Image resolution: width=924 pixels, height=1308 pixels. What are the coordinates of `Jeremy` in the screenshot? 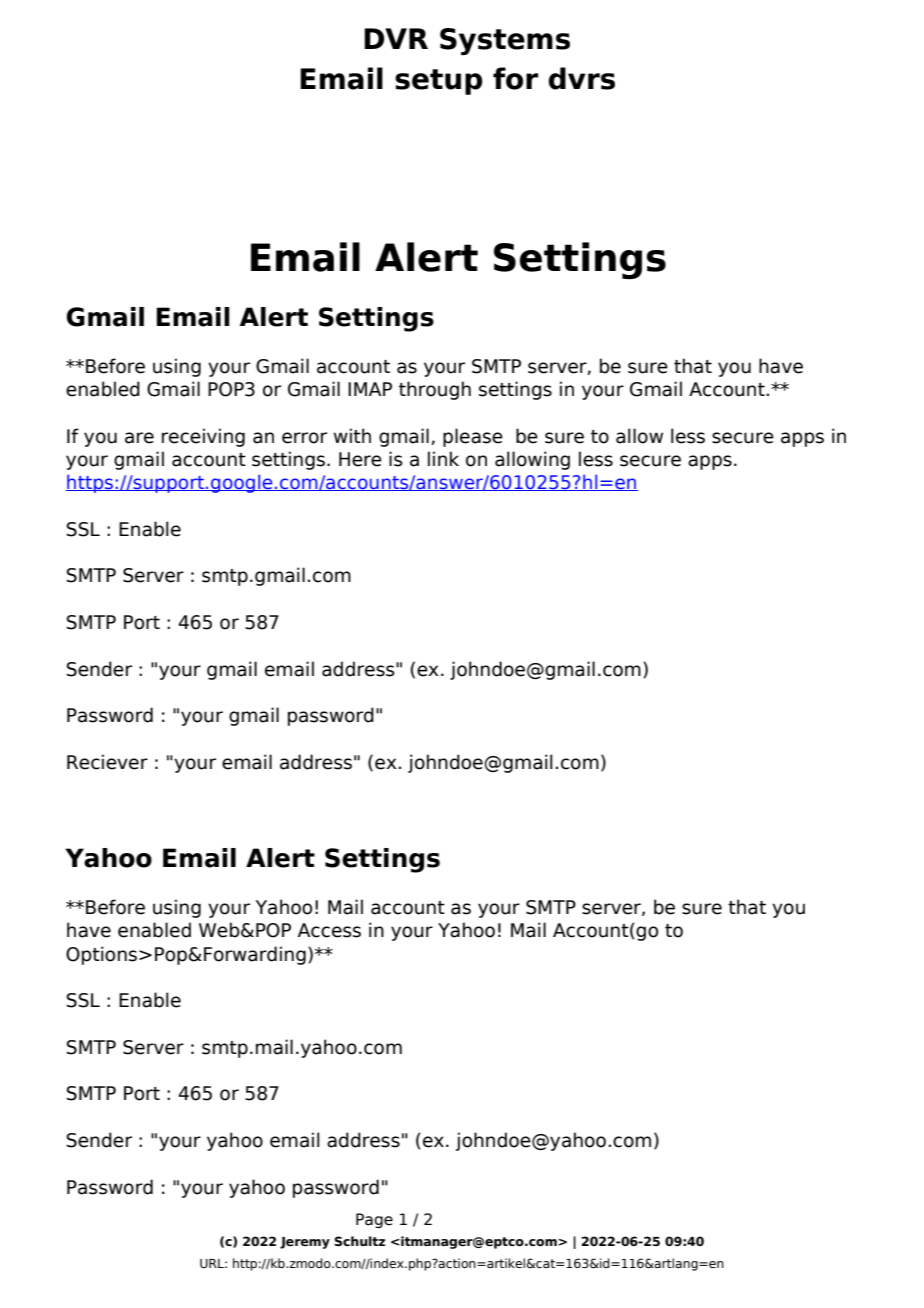 It's located at (305, 1243).
